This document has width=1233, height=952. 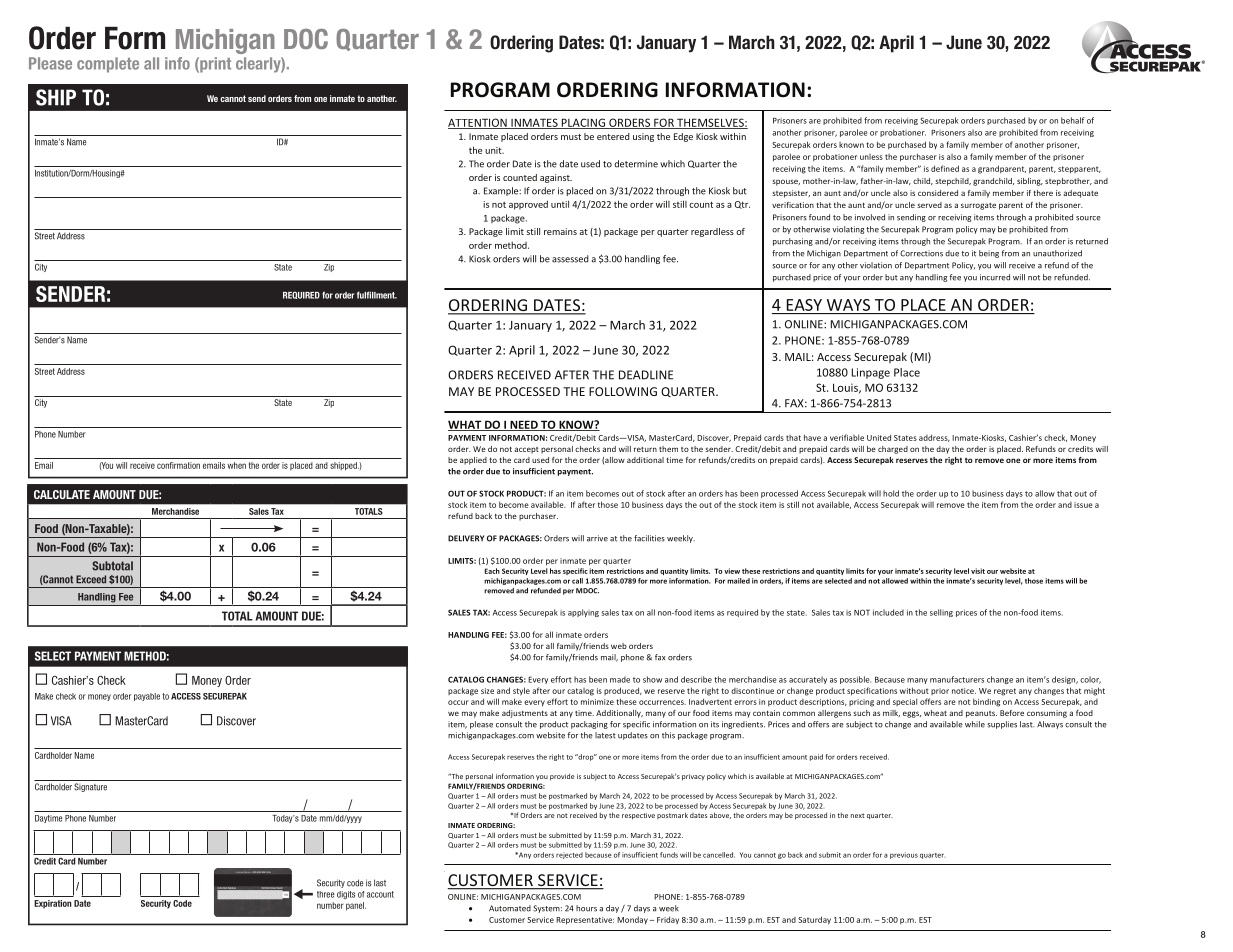 I want to click on applying, so click(x=583, y=613).
